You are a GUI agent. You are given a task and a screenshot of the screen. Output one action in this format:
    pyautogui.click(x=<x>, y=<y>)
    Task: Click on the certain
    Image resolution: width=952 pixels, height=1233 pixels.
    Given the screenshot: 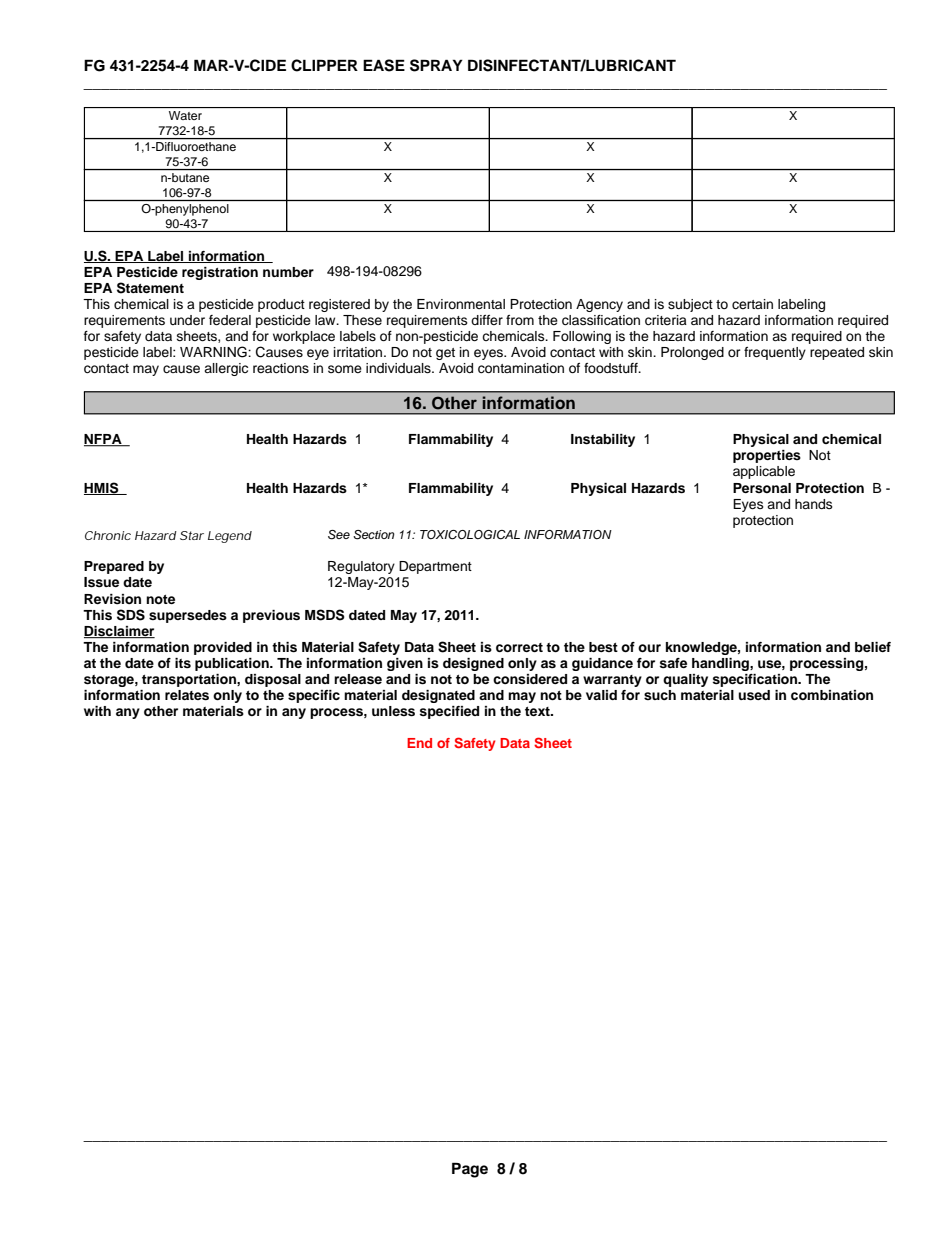 What is the action you would take?
    pyautogui.click(x=752, y=304)
